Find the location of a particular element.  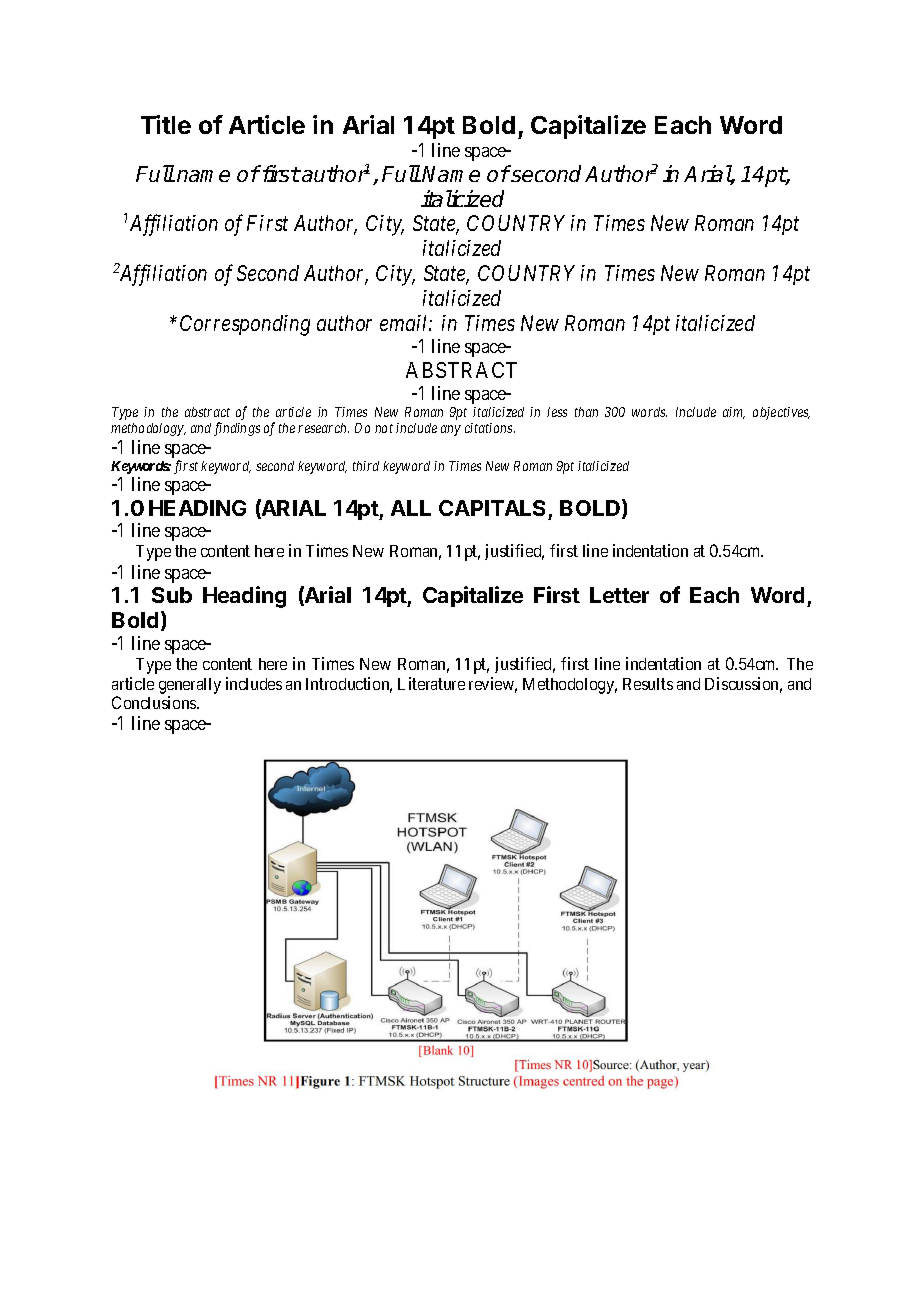

third is located at coordinates (366, 466).
